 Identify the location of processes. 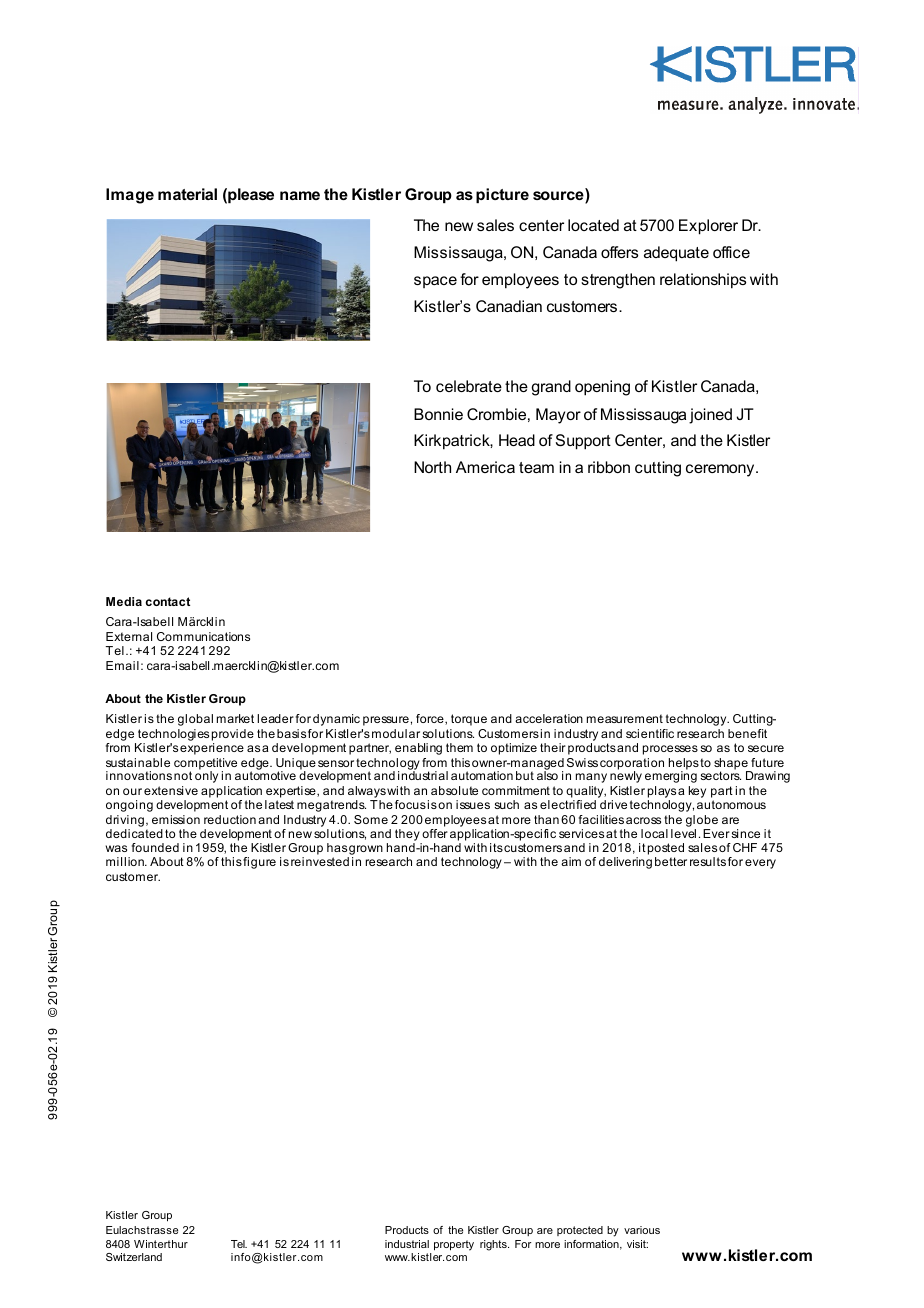
(670, 750).
